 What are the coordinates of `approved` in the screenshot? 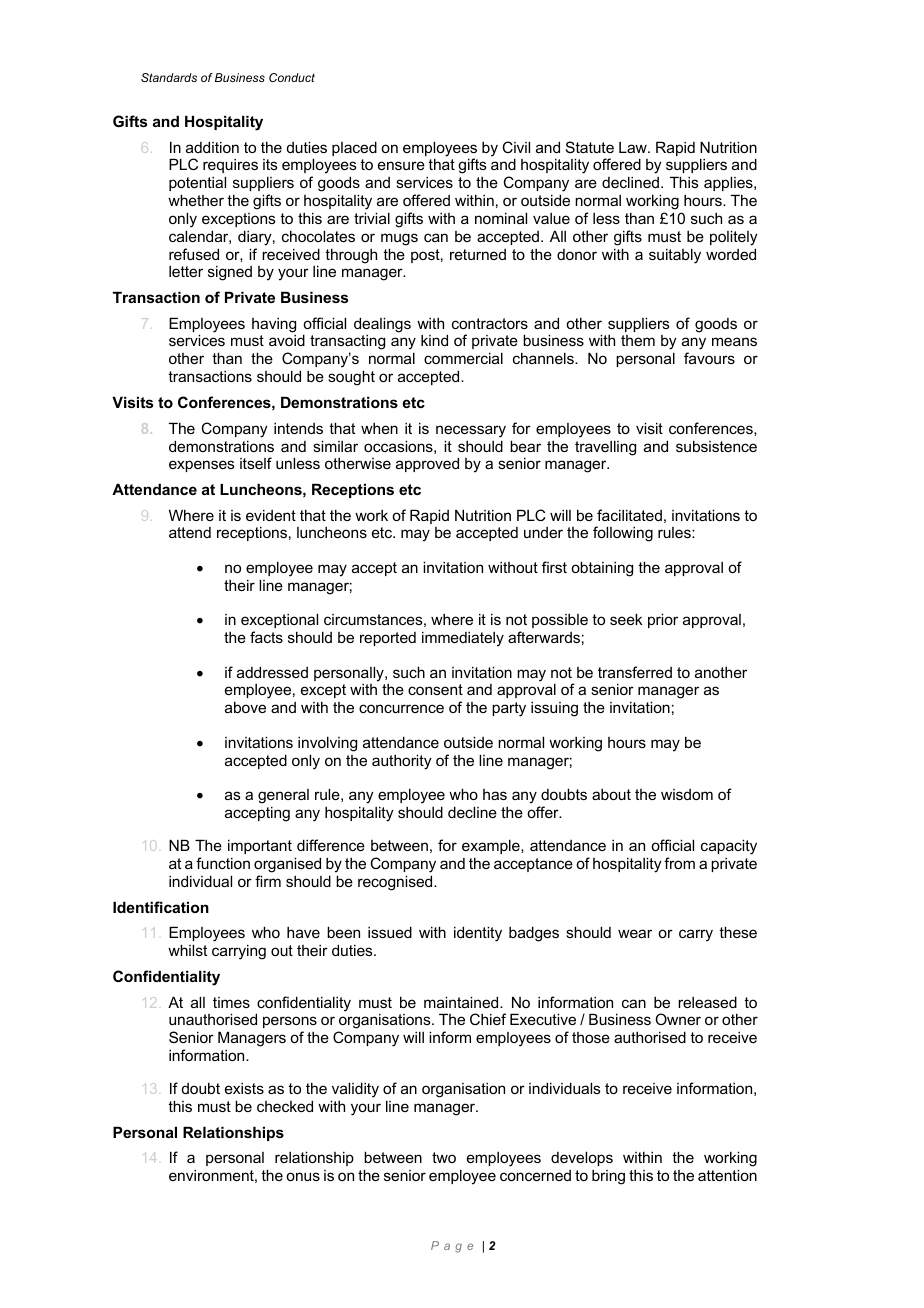 It's located at (427, 464).
